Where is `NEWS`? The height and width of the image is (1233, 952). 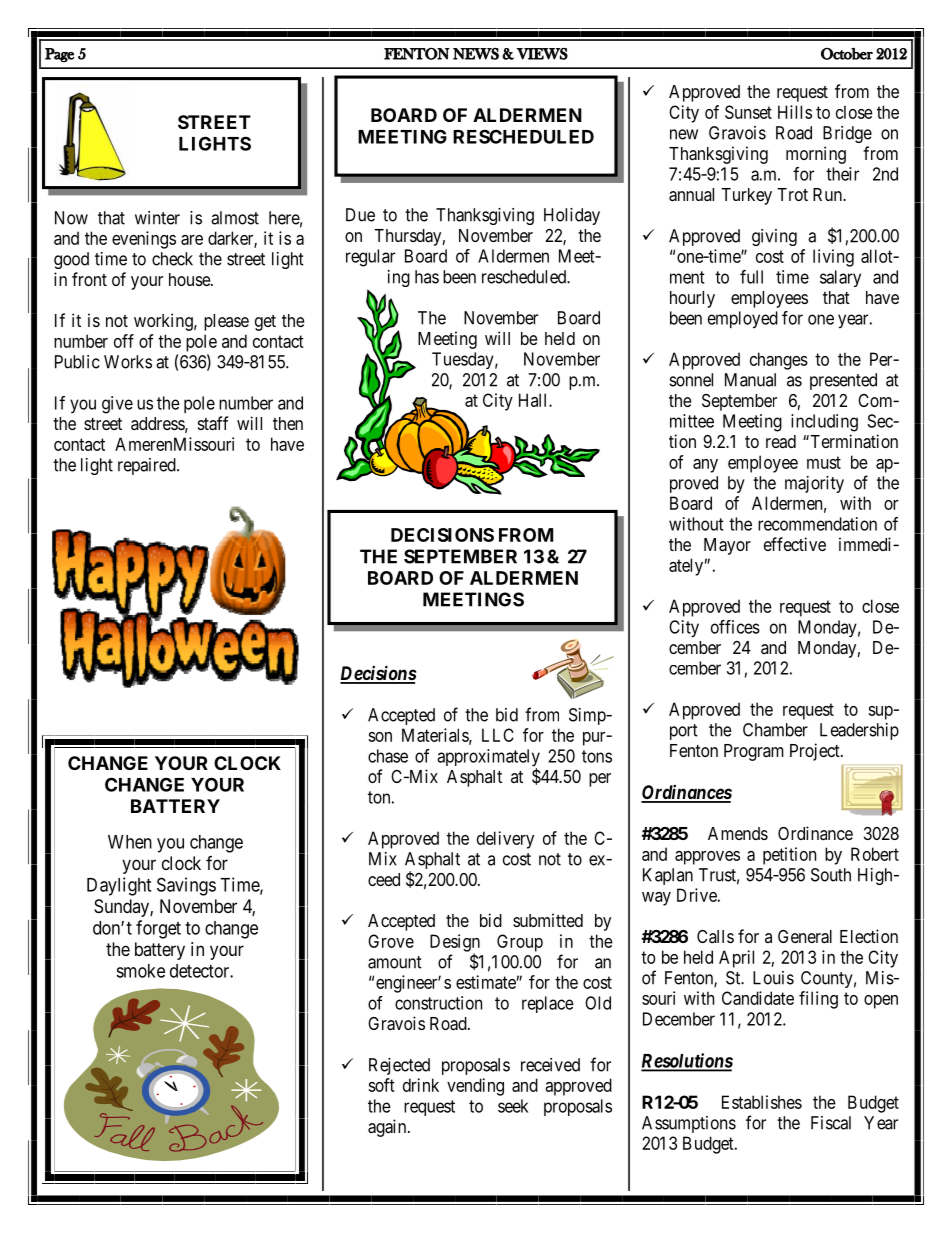
NEWS is located at coordinates (476, 54).
